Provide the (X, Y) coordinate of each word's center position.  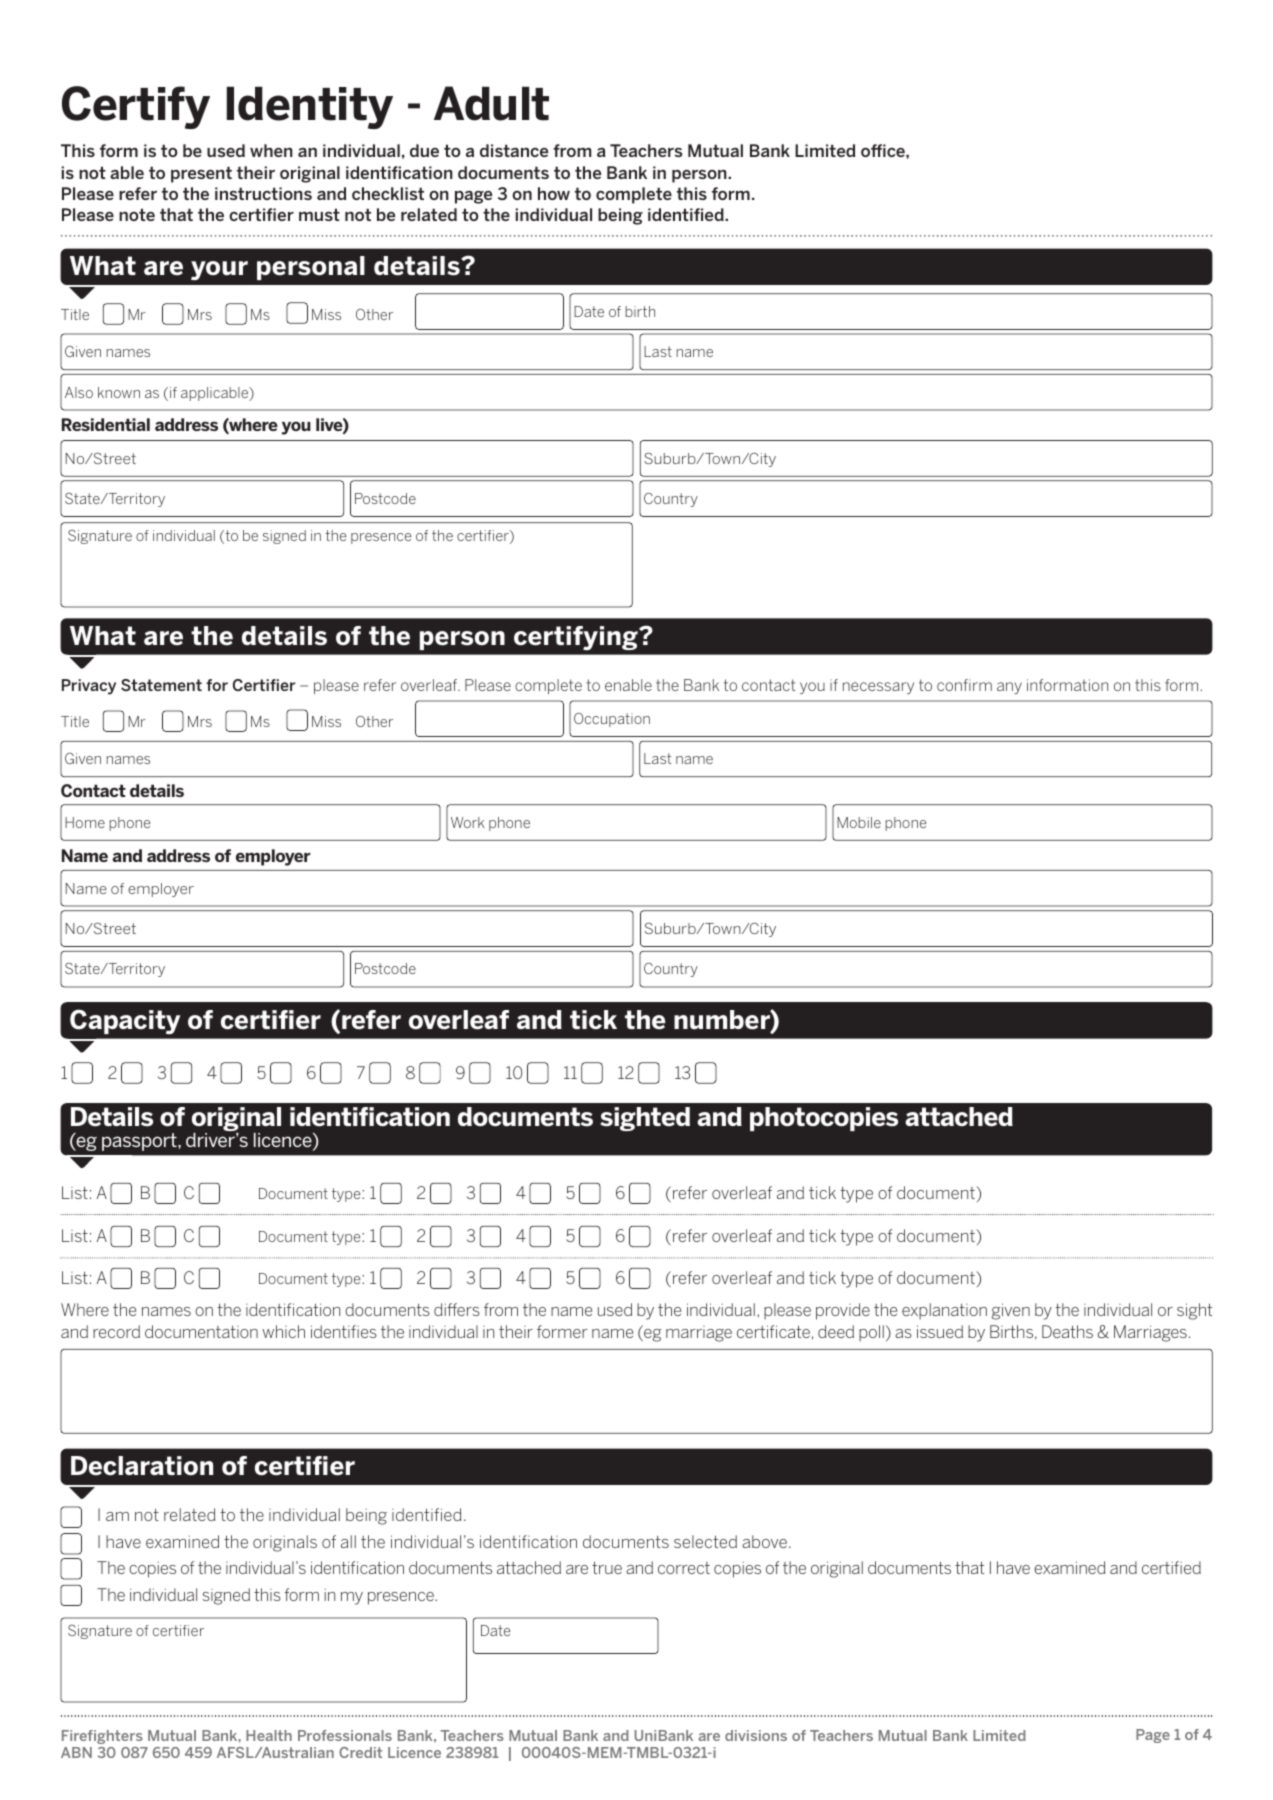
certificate (773, 1331)
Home (85, 822)
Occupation (612, 720)
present (201, 174)
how (554, 193)
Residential (106, 424)
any (1009, 688)
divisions (756, 1735)
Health (269, 1735)
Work (468, 822)
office (884, 150)
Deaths (1067, 1331)
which (283, 1331)
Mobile (859, 822)
